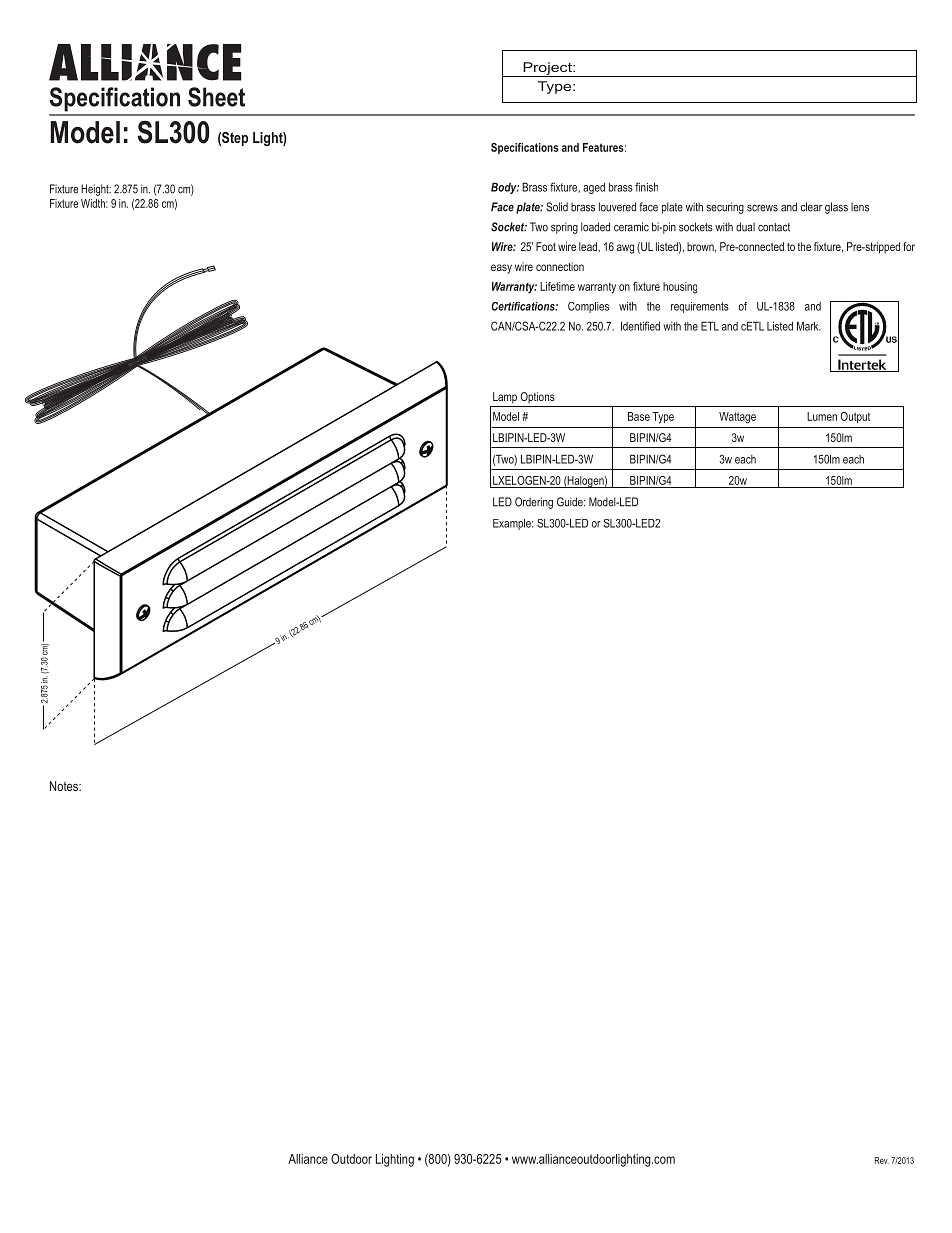  I want to click on Output, so click(855, 417).
